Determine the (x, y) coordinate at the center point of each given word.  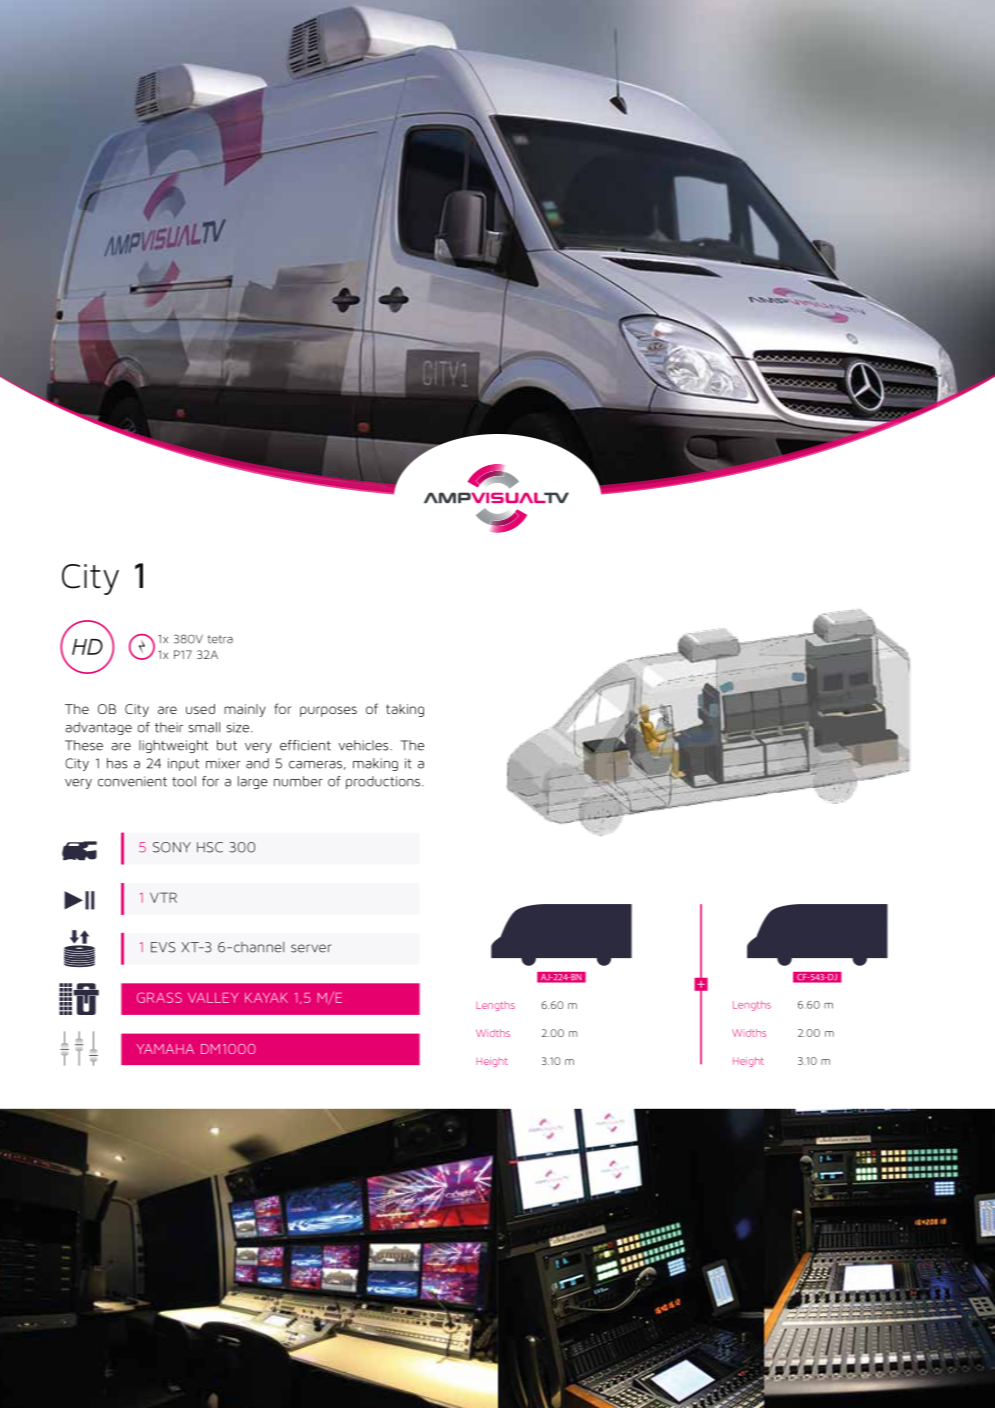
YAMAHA (165, 1049)
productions (384, 782)
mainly (245, 710)
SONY (172, 847)
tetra (220, 639)
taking (405, 710)
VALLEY (213, 998)
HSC (210, 847)
